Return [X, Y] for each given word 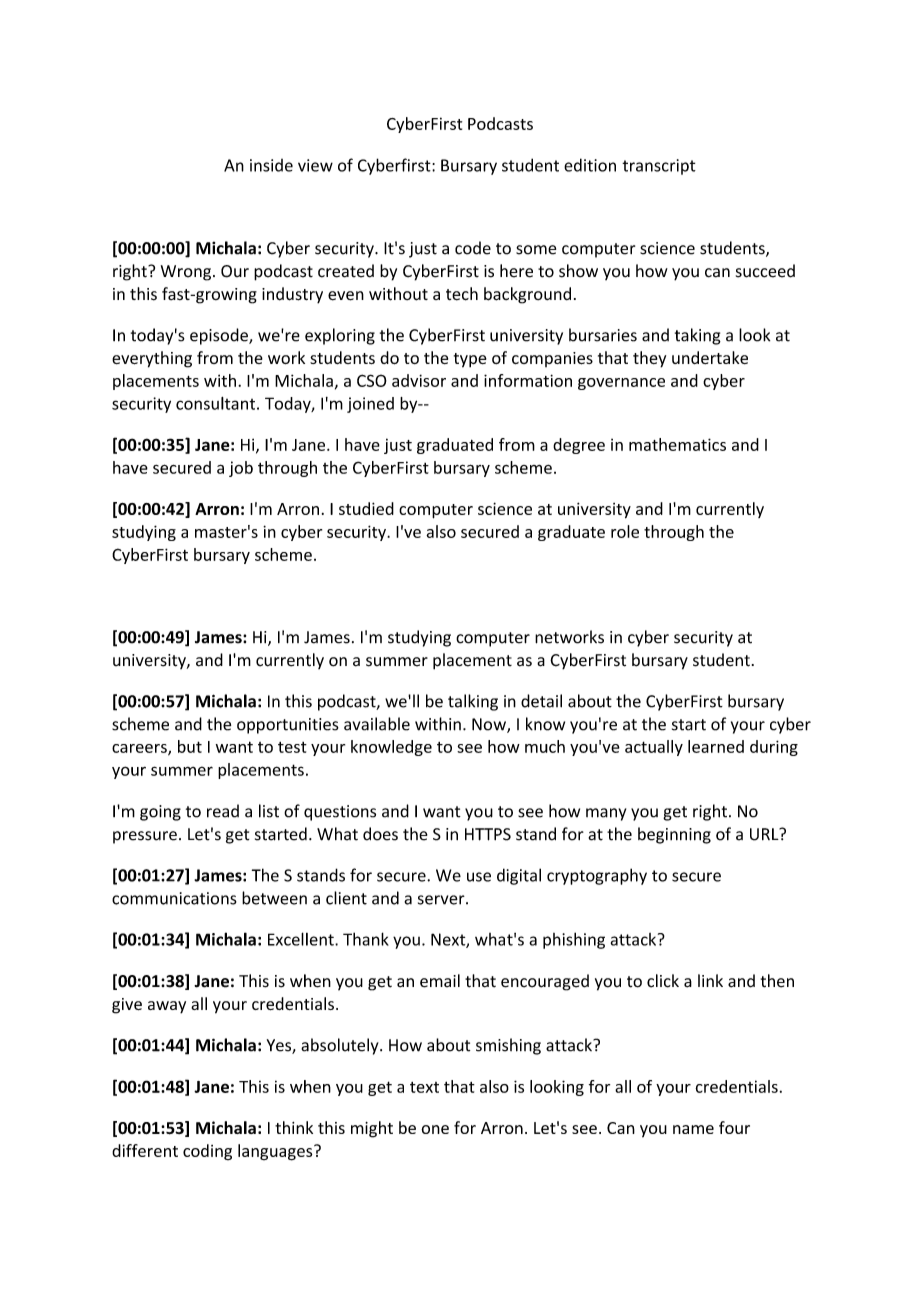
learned [716, 746]
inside [271, 165]
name [693, 1129]
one [435, 1129]
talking [473, 702]
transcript [659, 167]
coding [207, 1152]
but [190, 746]
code [473, 248]
